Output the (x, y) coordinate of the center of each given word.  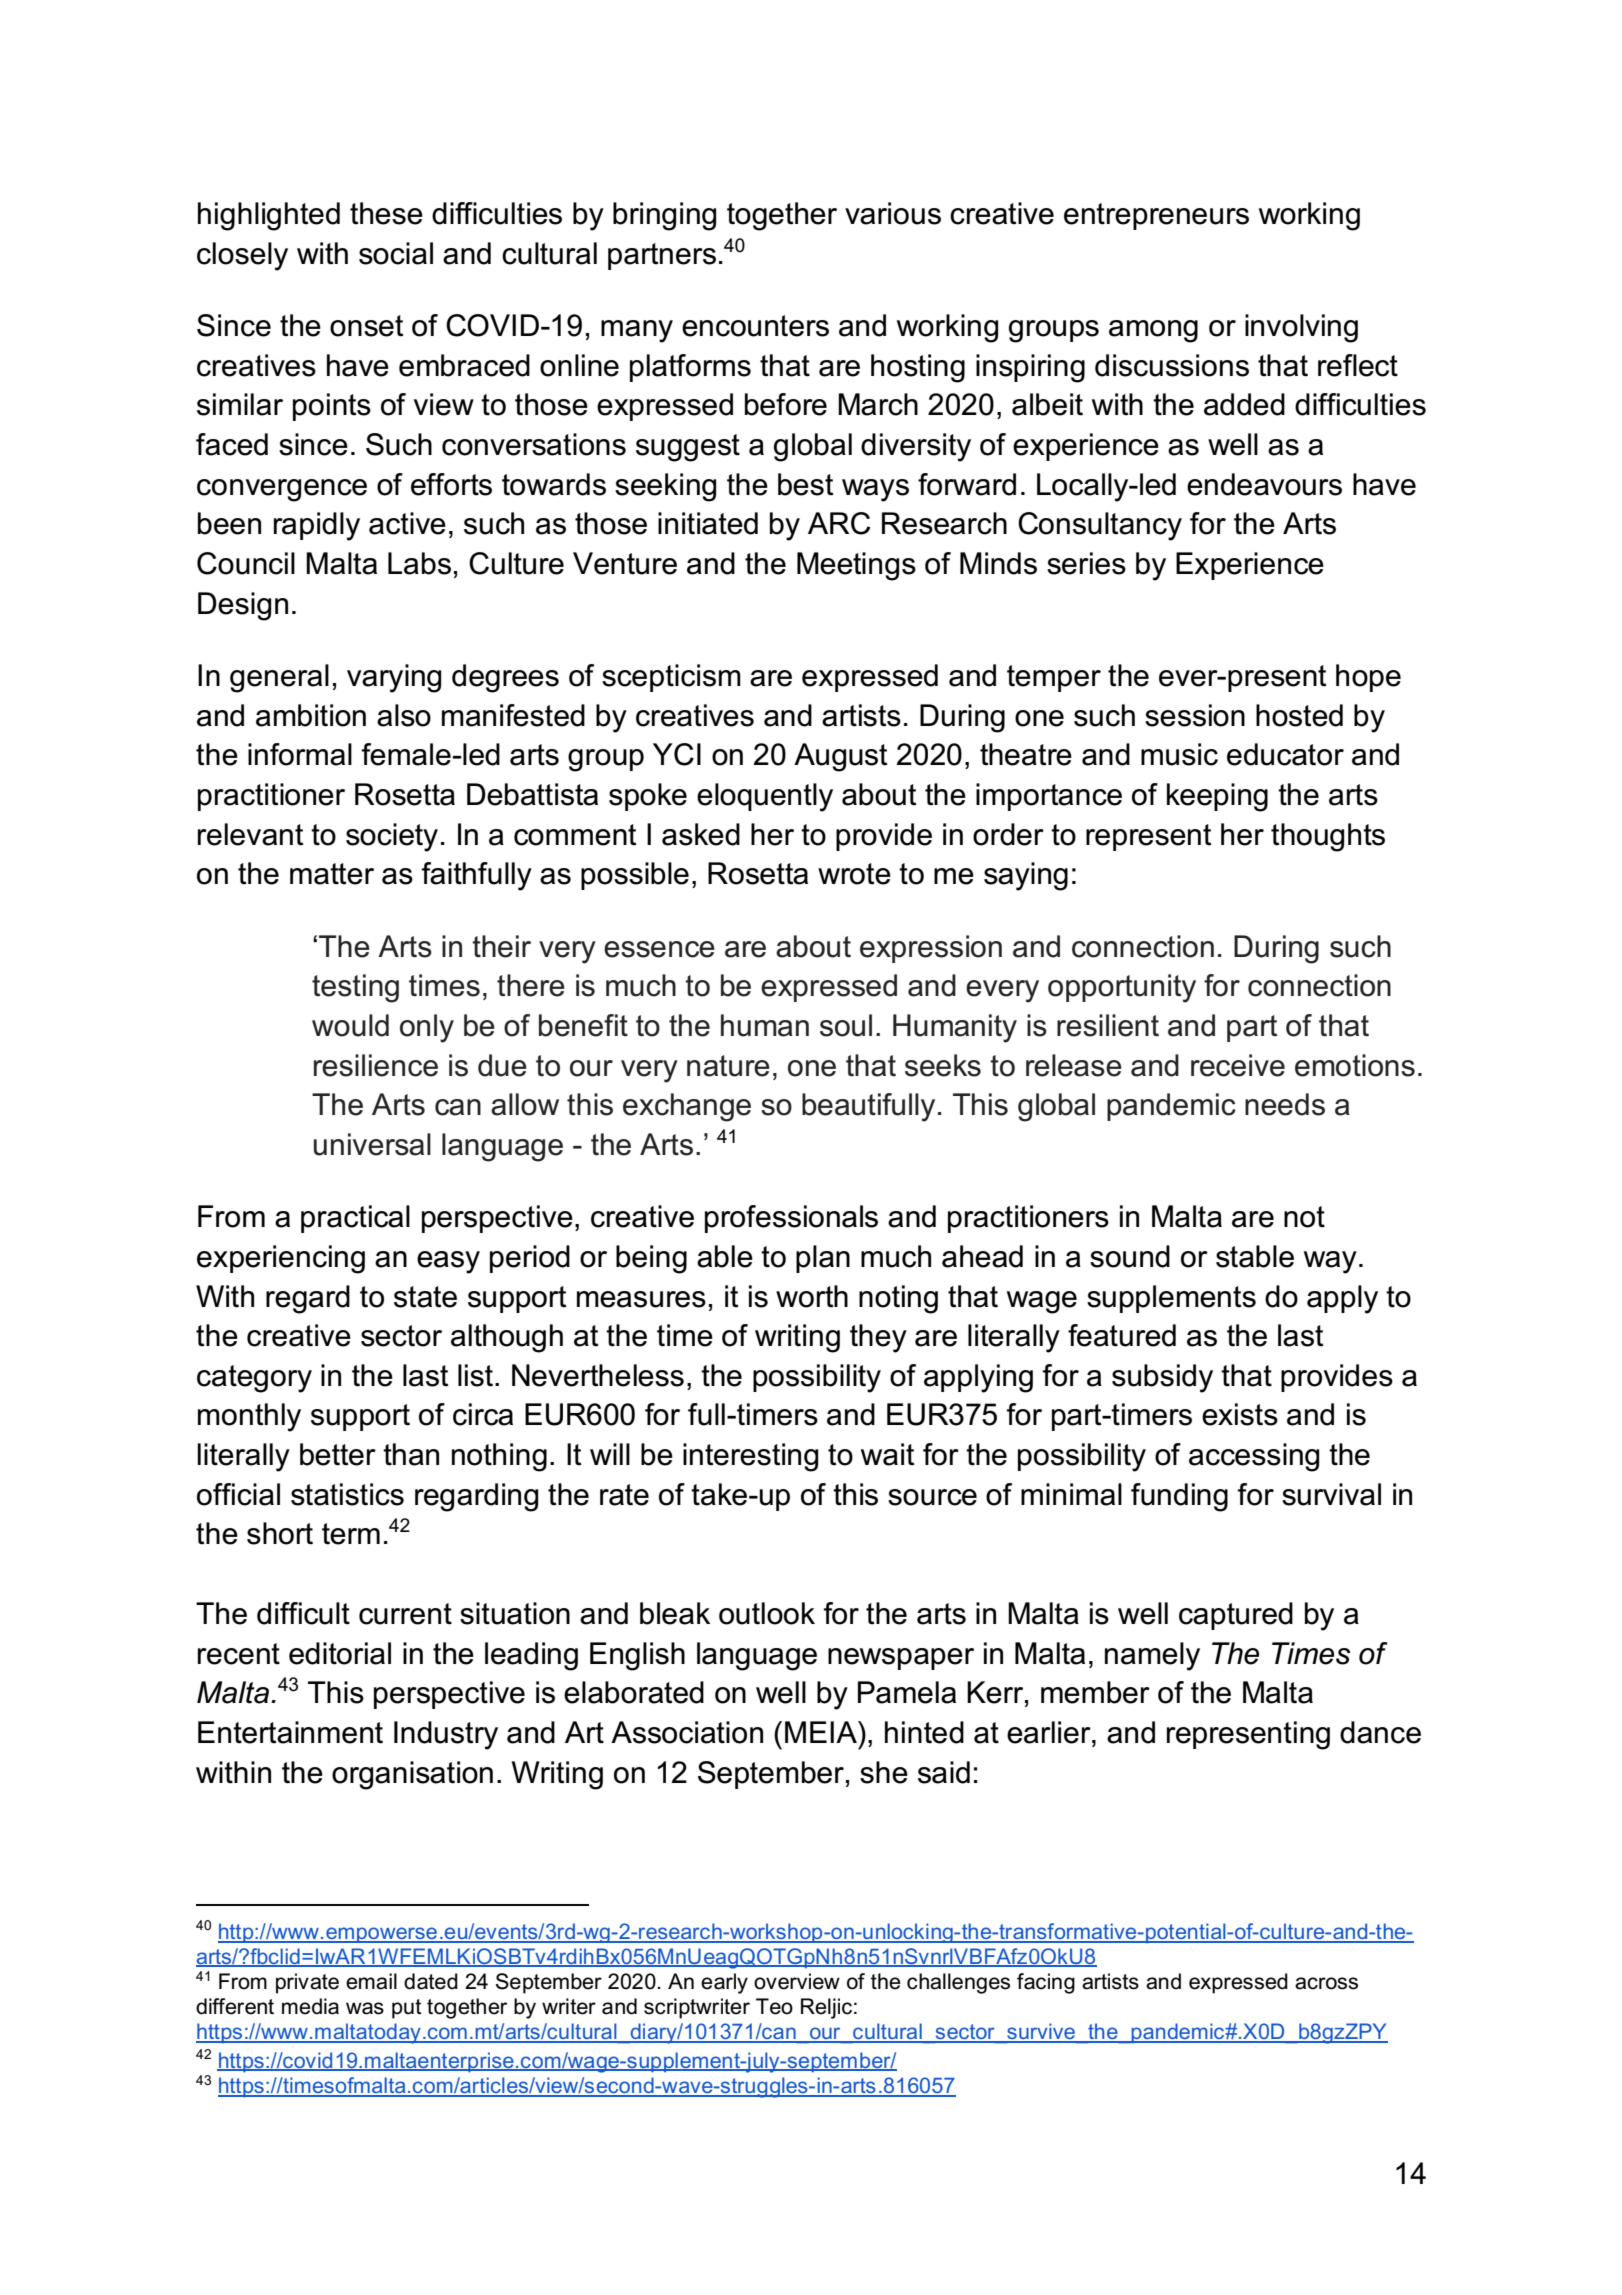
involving (1301, 328)
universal (372, 1144)
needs (1285, 1104)
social (396, 253)
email (371, 1981)
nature (728, 1066)
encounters (755, 326)
